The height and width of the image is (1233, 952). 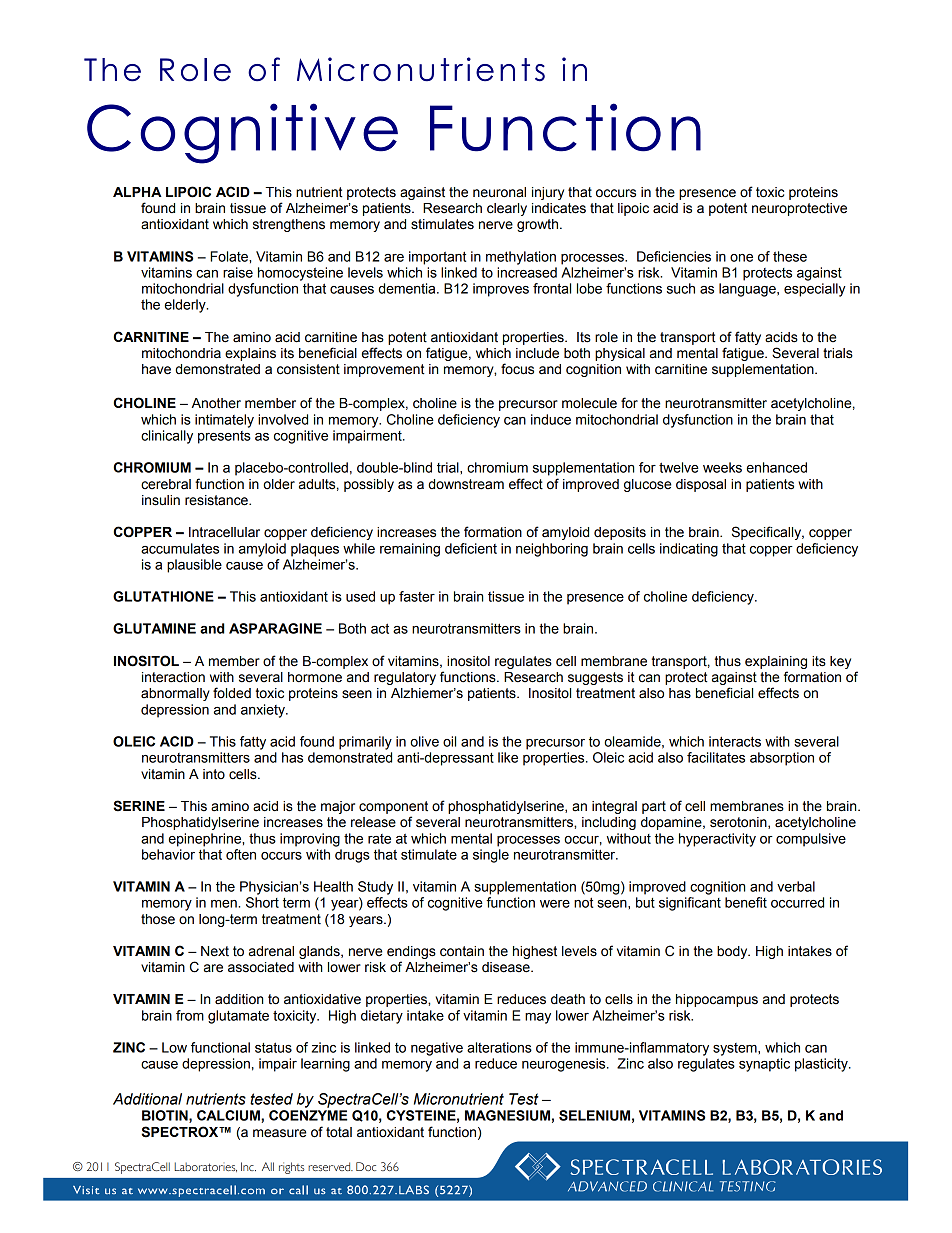 I want to click on clearly, so click(x=507, y=209).
